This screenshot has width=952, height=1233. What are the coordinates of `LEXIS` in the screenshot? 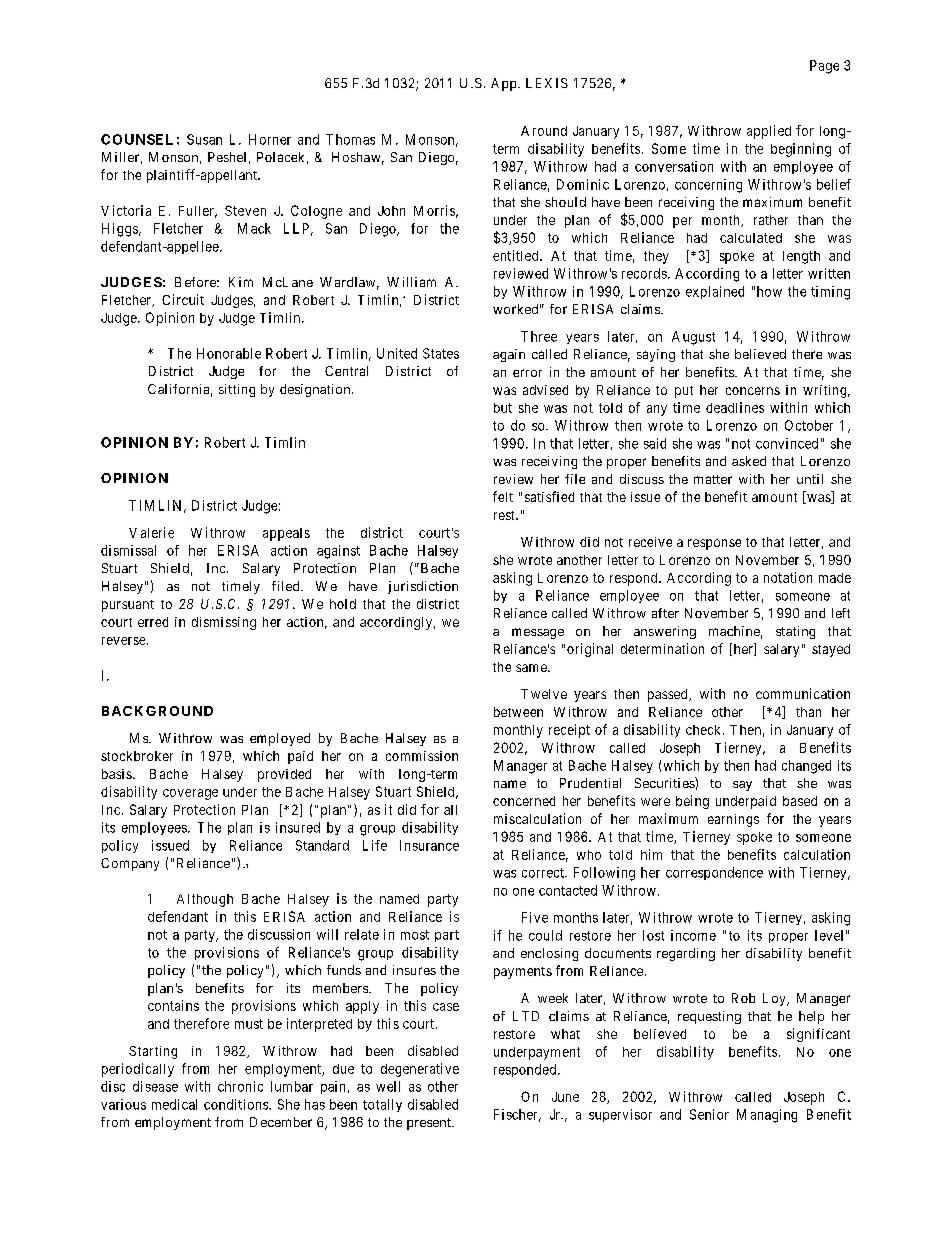 It's located at (547, 83).
